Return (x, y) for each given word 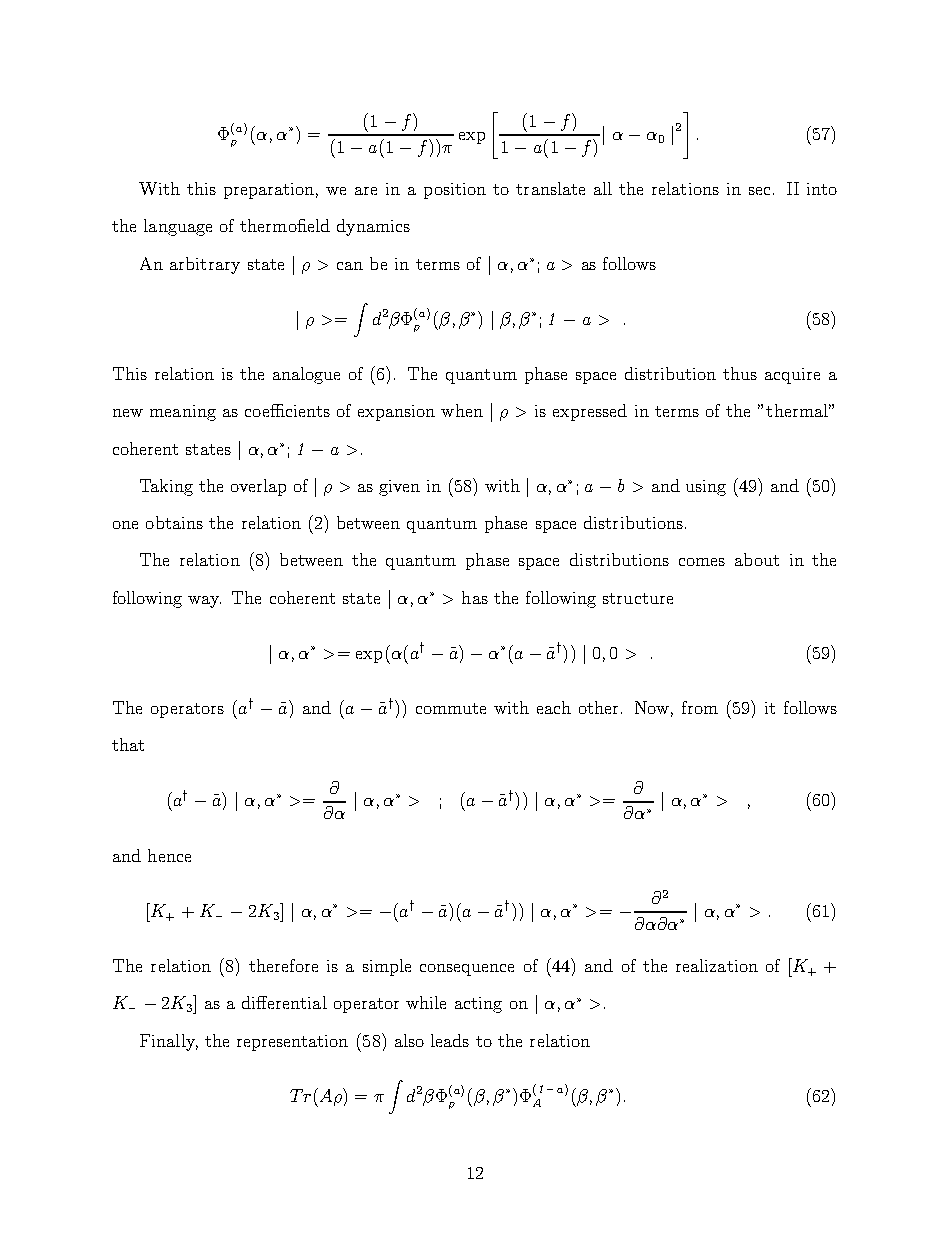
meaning (183, 413)
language (178, 227)
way (204, 602)
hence (169, 855)
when (462, 410)
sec (759, 191)
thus (740, 373)
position (455, 191)
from (700, 707)
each (554, 707)
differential (284, 1002)
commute (451, 708)
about (757, 559)
